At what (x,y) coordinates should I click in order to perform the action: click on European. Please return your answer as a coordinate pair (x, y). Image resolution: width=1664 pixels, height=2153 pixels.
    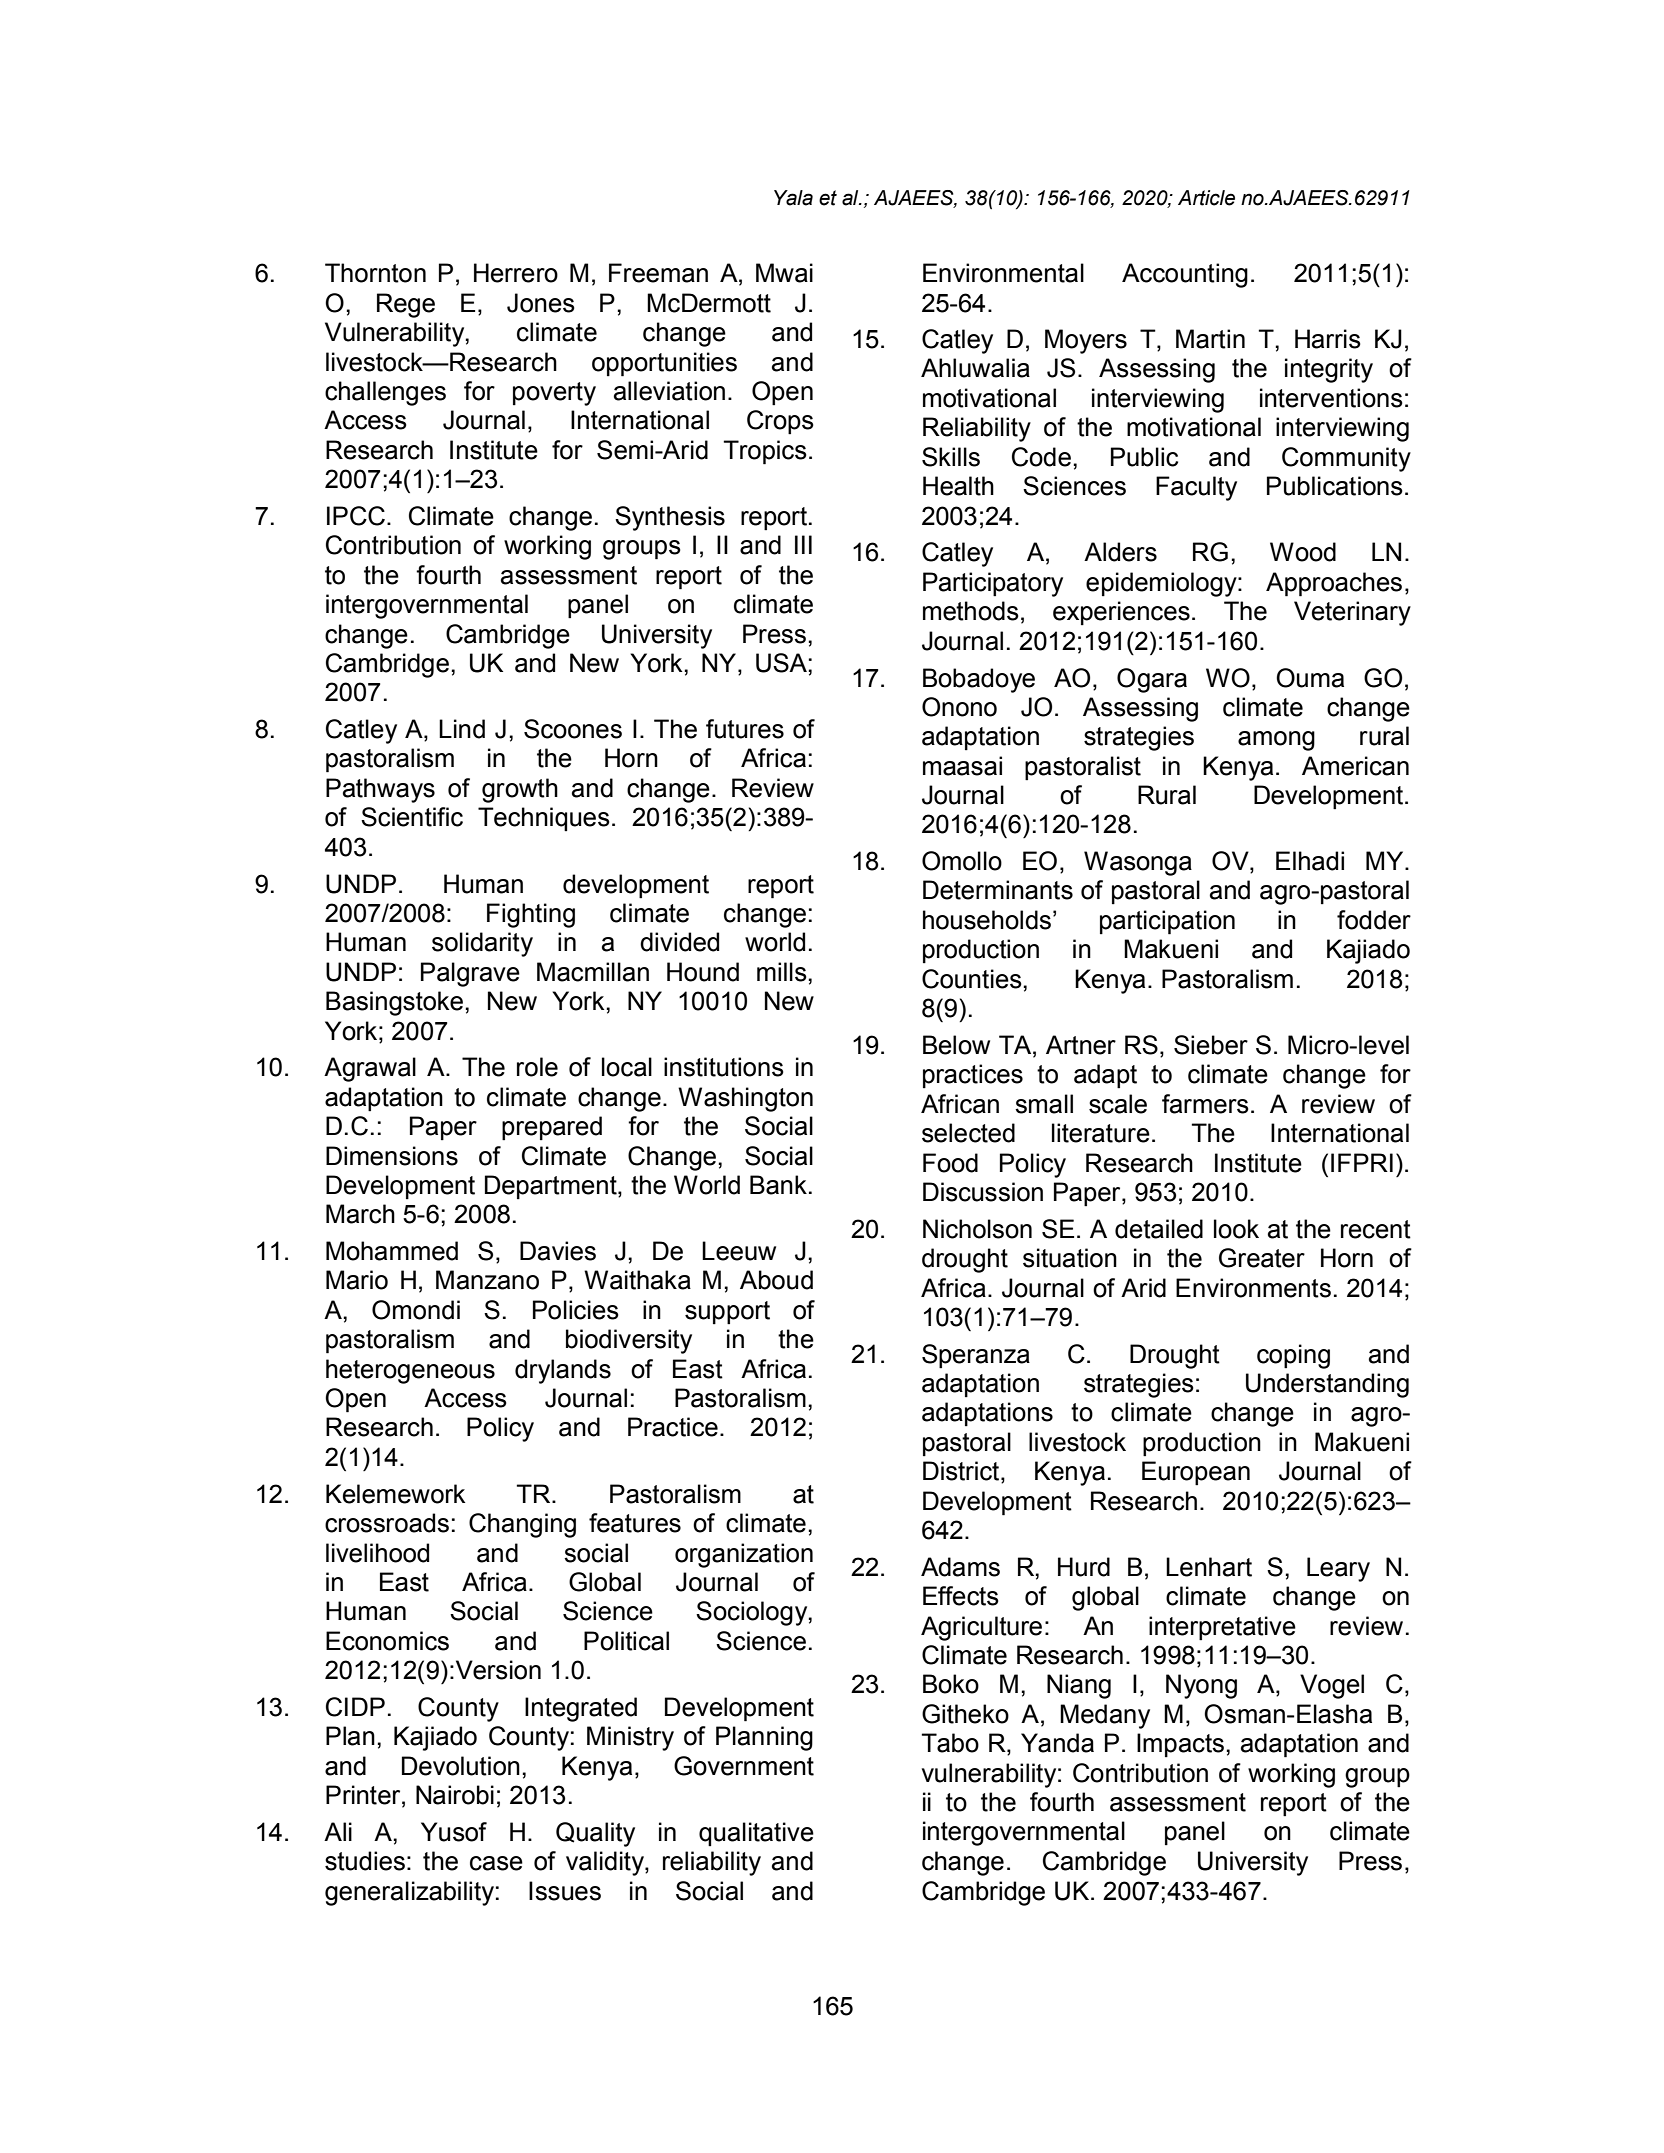
    Looking at the image, I should click on (1196, 1473).
